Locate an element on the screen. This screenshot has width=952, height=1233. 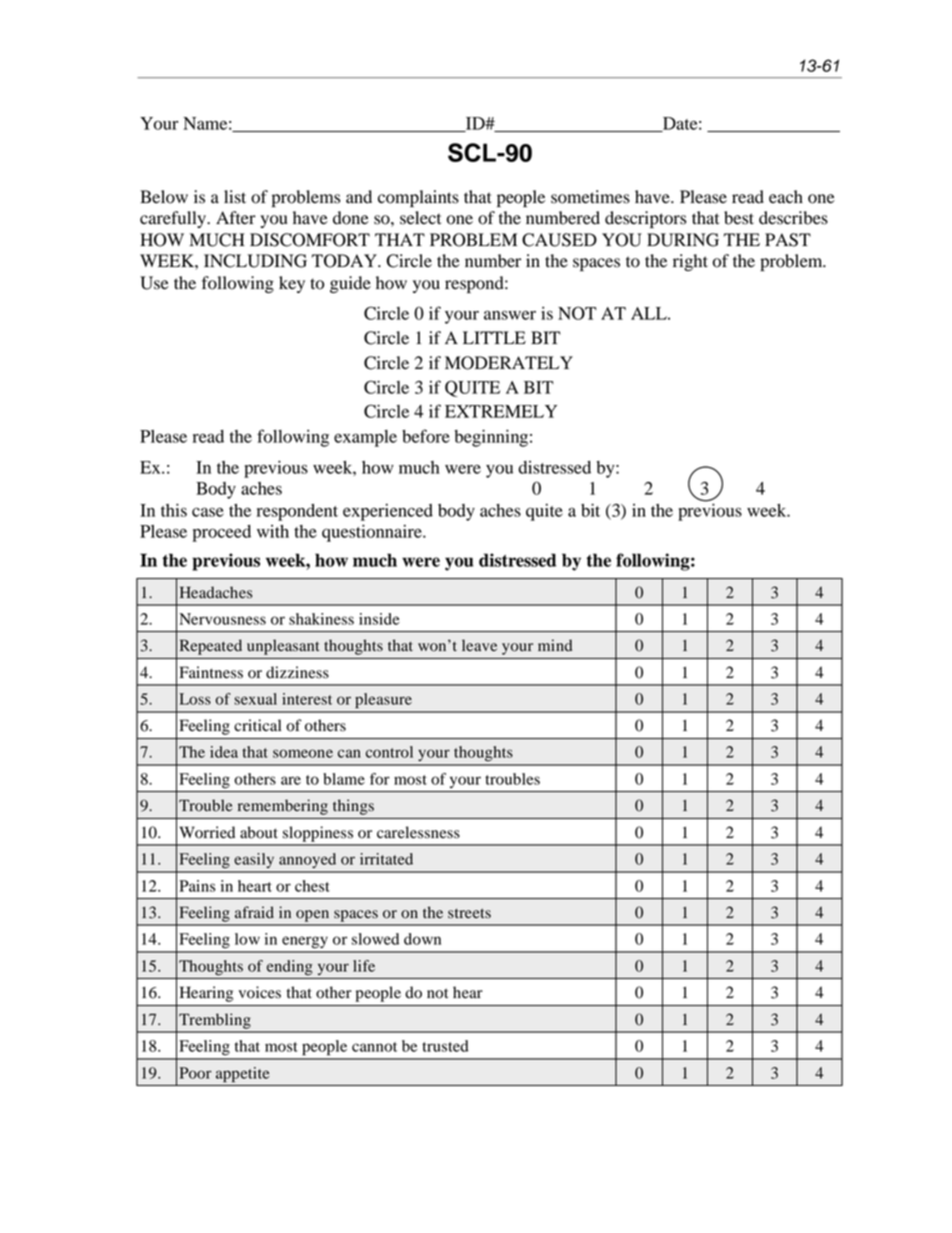
appetite is located at coordinates (242, 1075).
